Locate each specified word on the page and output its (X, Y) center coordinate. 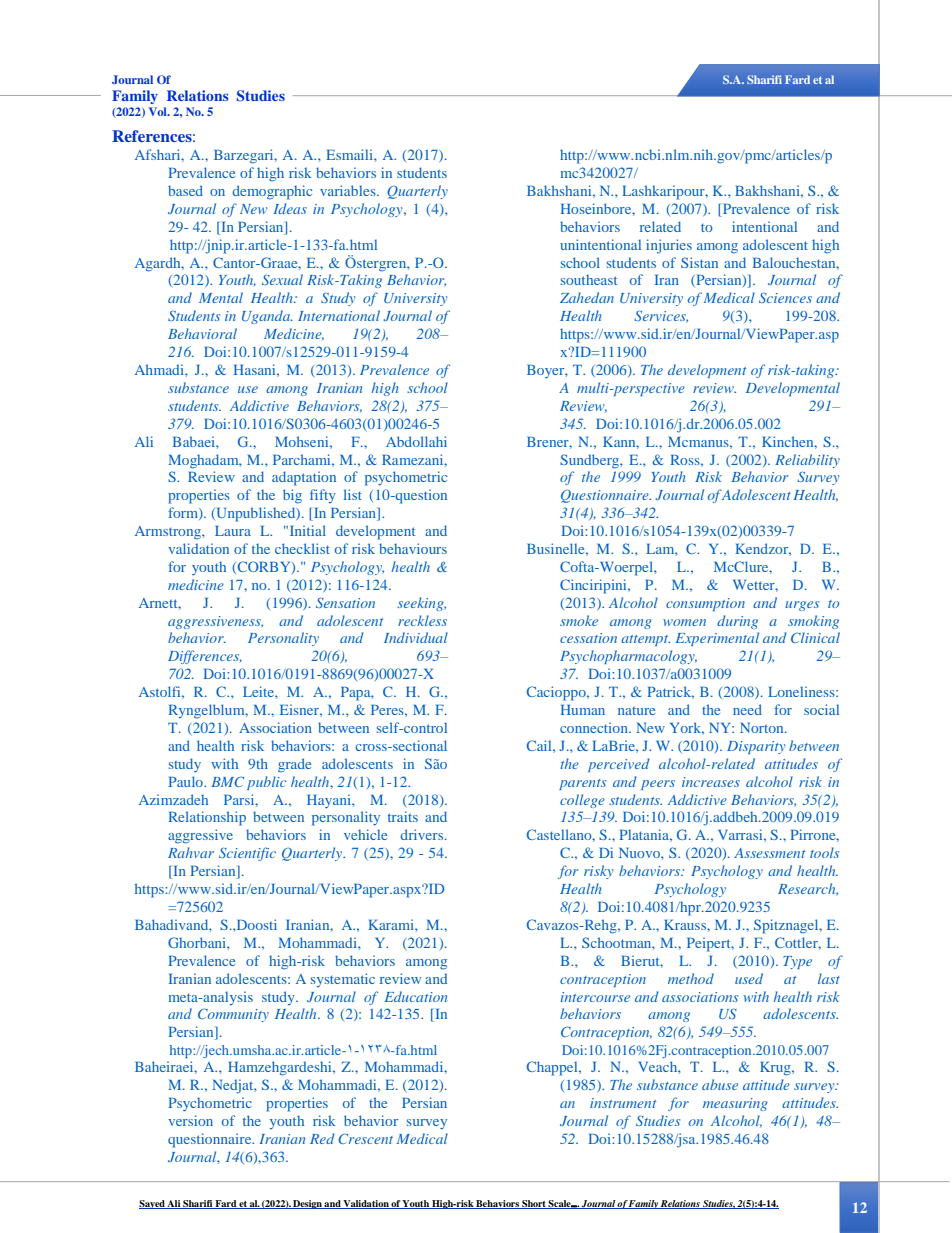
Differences (205, 657)
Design (308, 1204)
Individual (416, 637)
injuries (669, 246)
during (737, 622)
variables (349, 190)
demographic (272, 192)
